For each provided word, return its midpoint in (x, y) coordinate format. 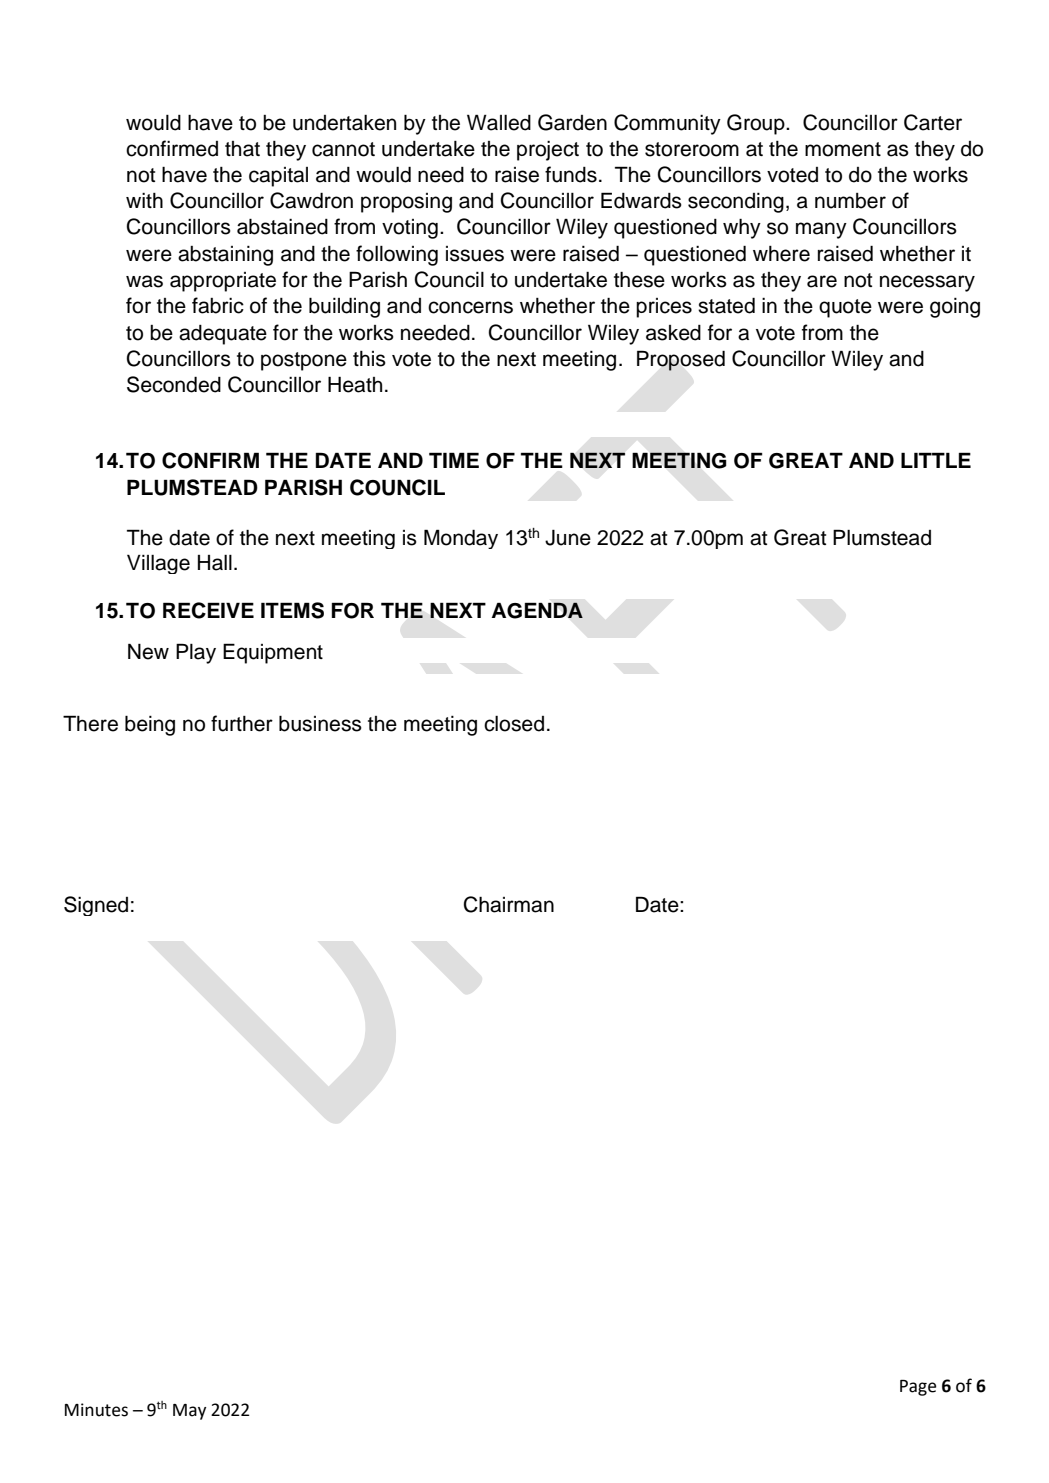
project (548, 151)
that (242, 149)
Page (918, 1388)
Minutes (96, 1410)
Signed (96, 906)
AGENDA (537, 610)
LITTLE (936, 460)
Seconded (174, 384)
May (189, 1412)
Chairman (509, 904)
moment (843, 149)
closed (514, 724)
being (150, 725)
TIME (454, 460)
